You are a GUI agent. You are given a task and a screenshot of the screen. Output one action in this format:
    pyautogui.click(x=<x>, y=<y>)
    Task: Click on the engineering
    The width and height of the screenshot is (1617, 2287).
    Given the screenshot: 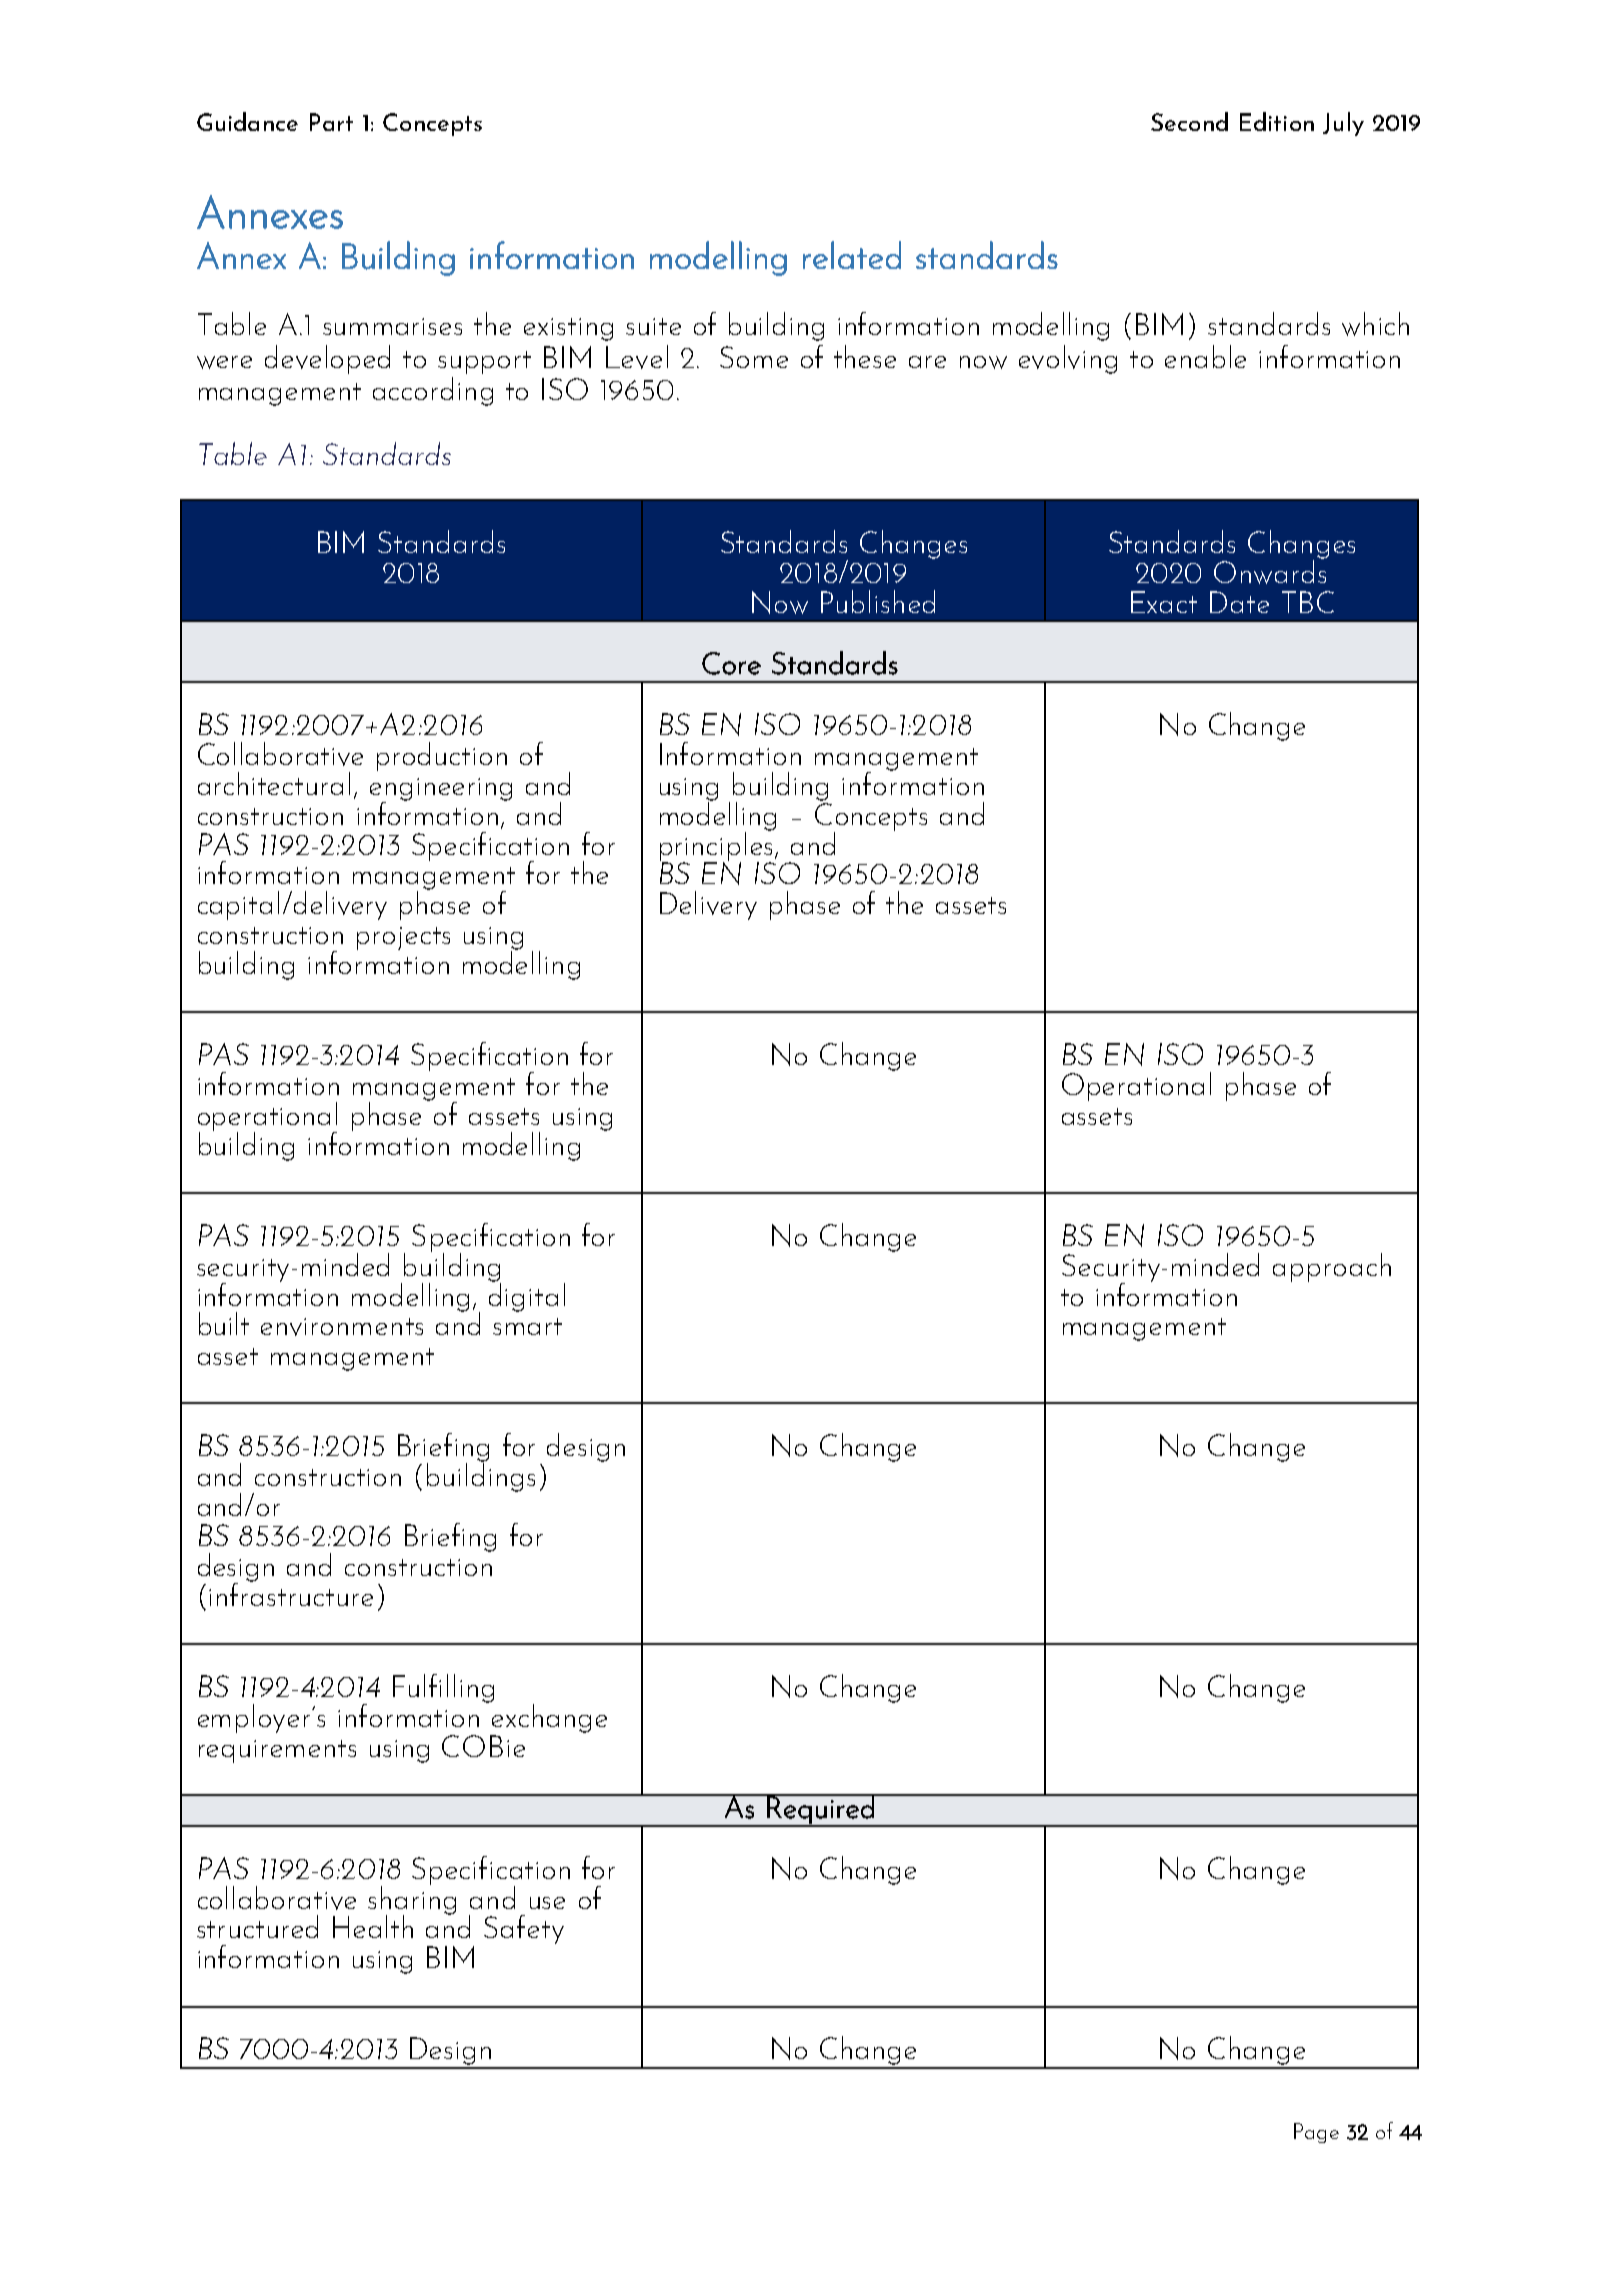 What is the action you would take?
    pyautogui.click(x=441, y=790)
